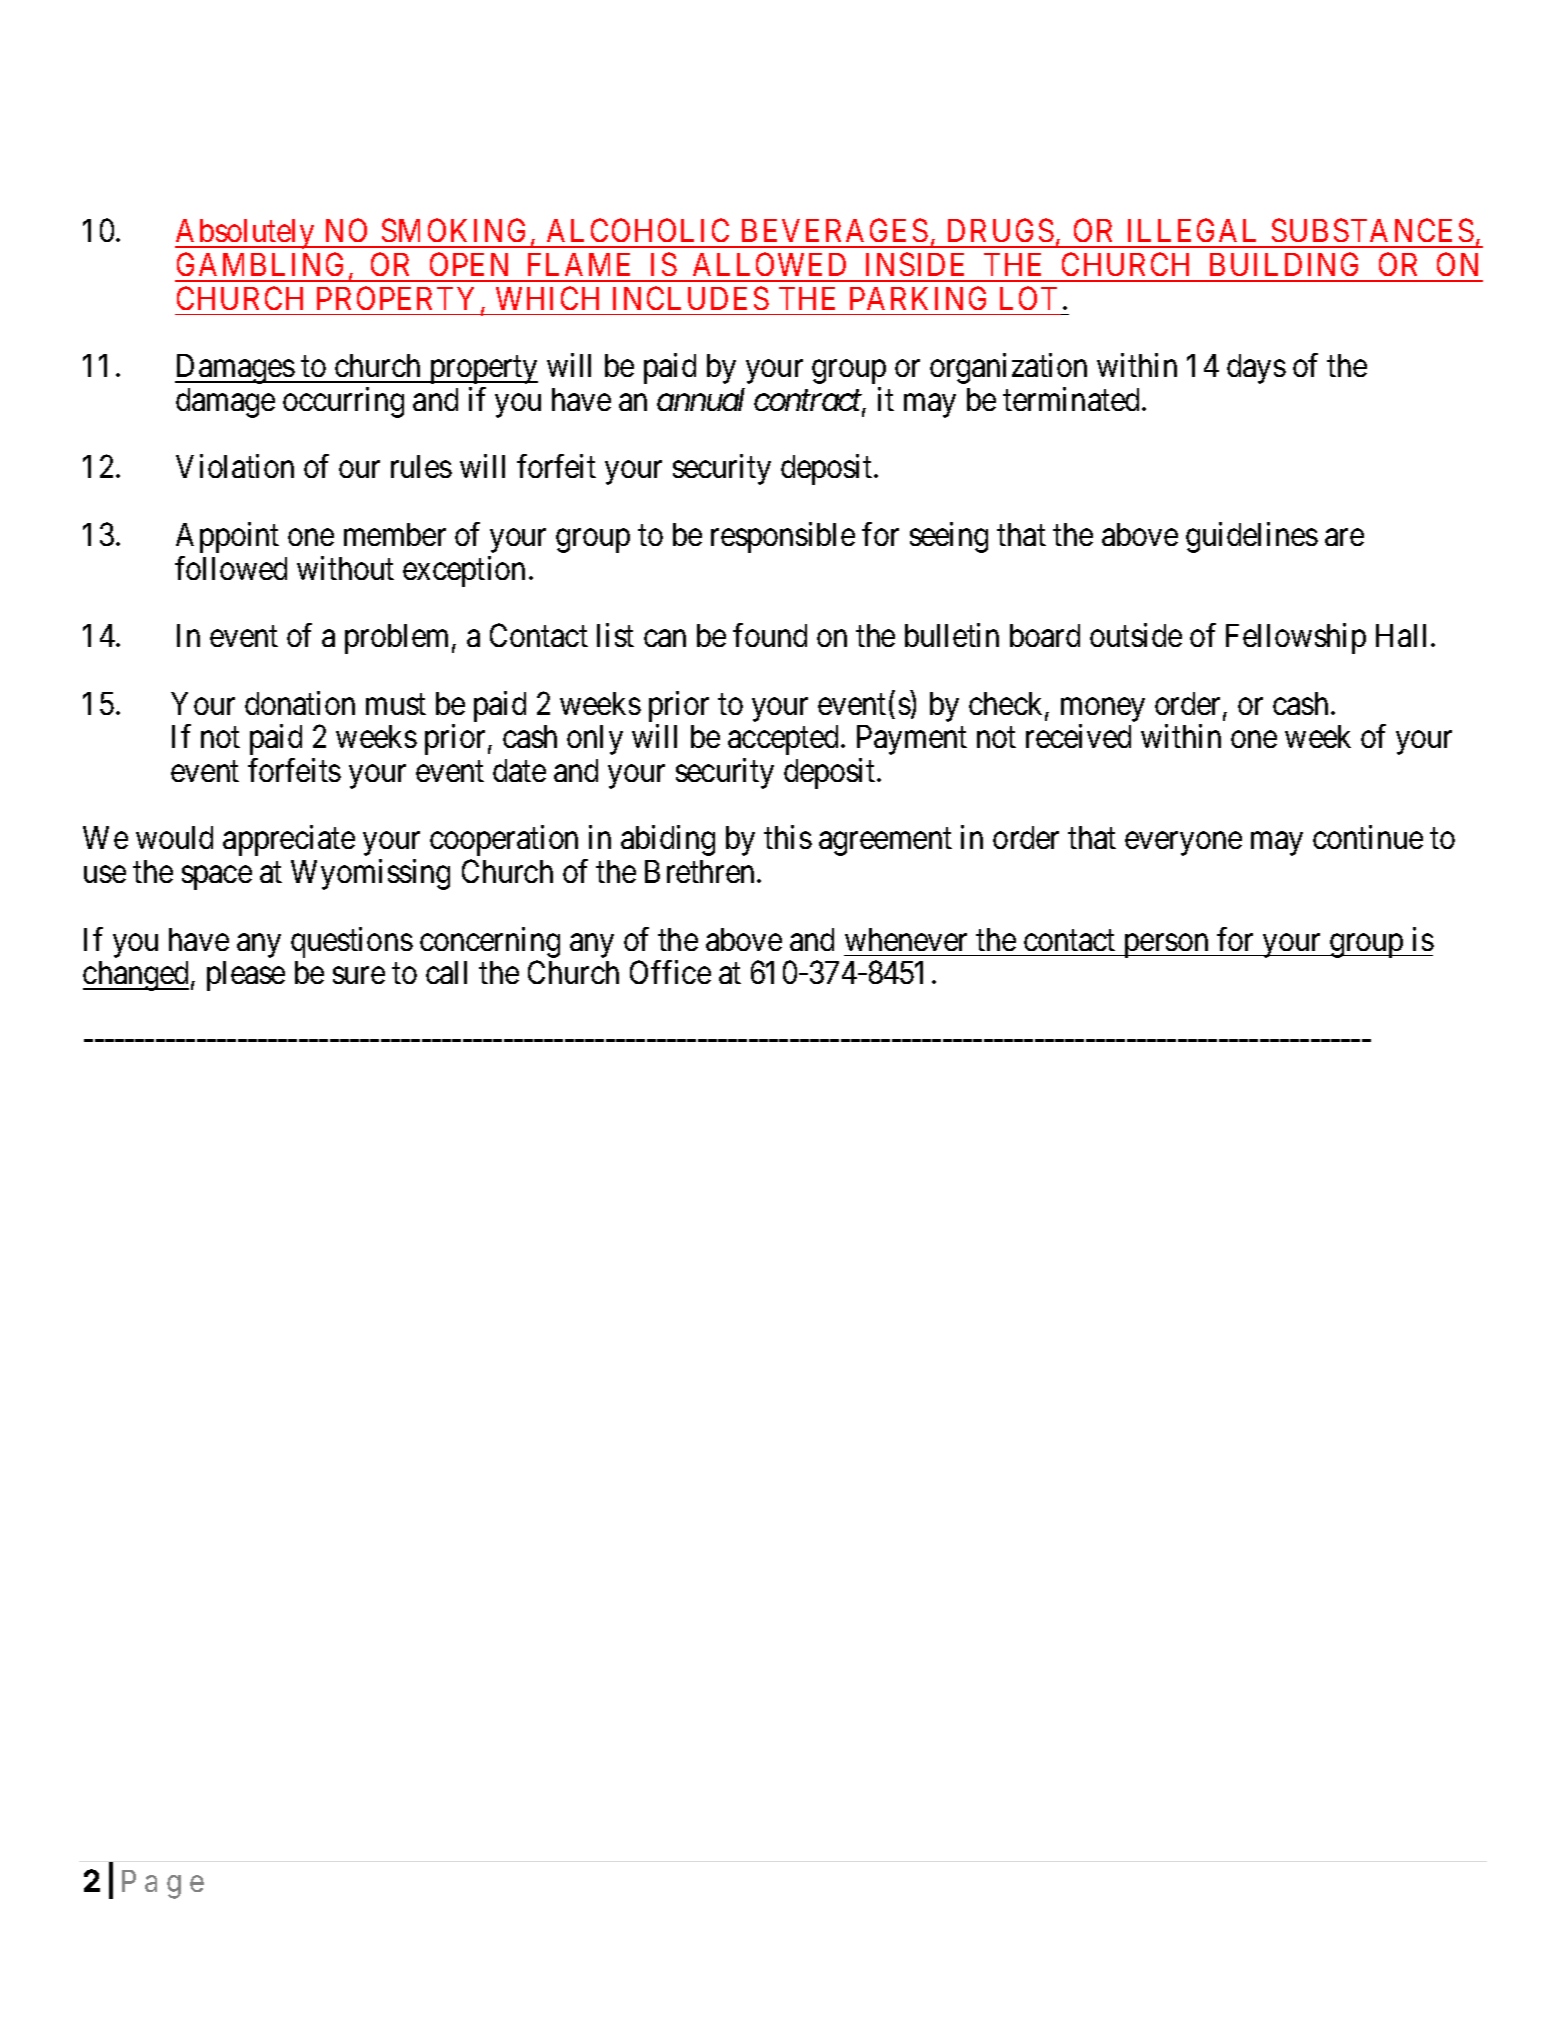 Image resolution: width=1566 pixels, height=2027 pixels. What do you see at coordinates (246, 976) in the document?
I see `please` at bounding box center [246, 976].
